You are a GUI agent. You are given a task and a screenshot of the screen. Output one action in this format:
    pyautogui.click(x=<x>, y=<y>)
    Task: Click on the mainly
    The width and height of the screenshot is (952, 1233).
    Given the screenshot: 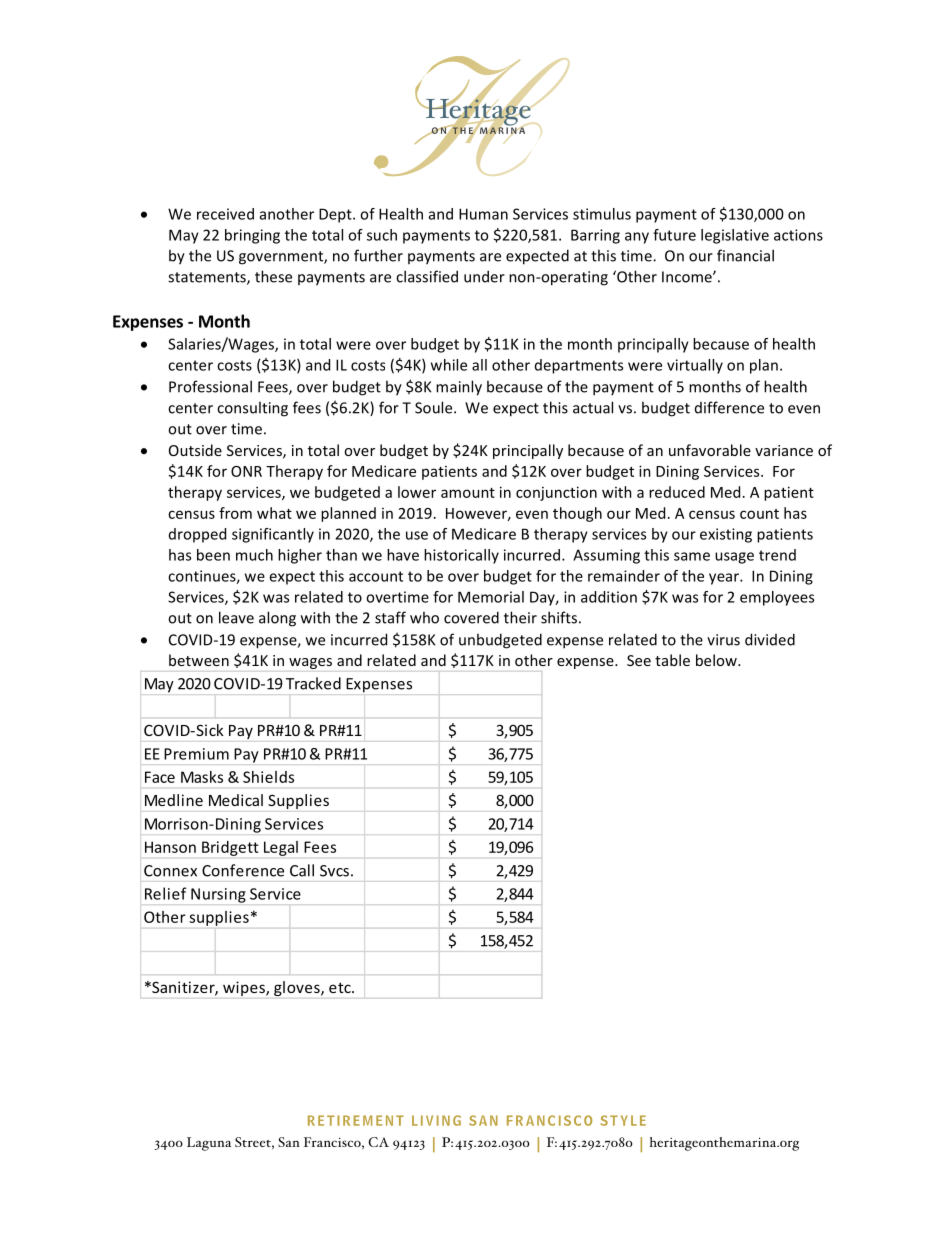 What is the action you would take?
    pyautogui.click(x=459, y=388)
